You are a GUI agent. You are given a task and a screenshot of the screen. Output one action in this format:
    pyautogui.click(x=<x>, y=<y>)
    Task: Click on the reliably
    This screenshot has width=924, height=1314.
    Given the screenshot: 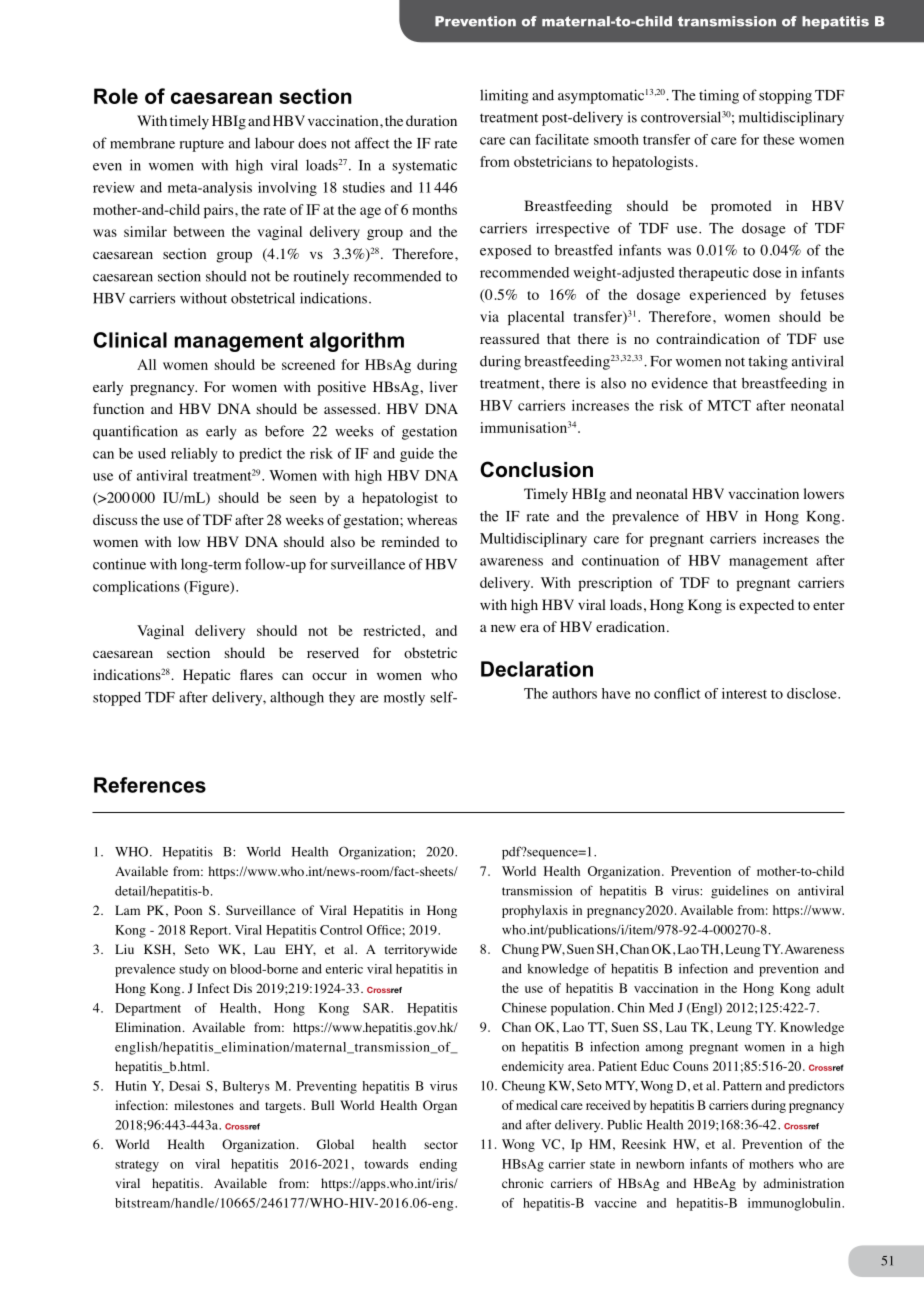 What is the action you would take?
    pyautogui.click(x=194, y=455)
